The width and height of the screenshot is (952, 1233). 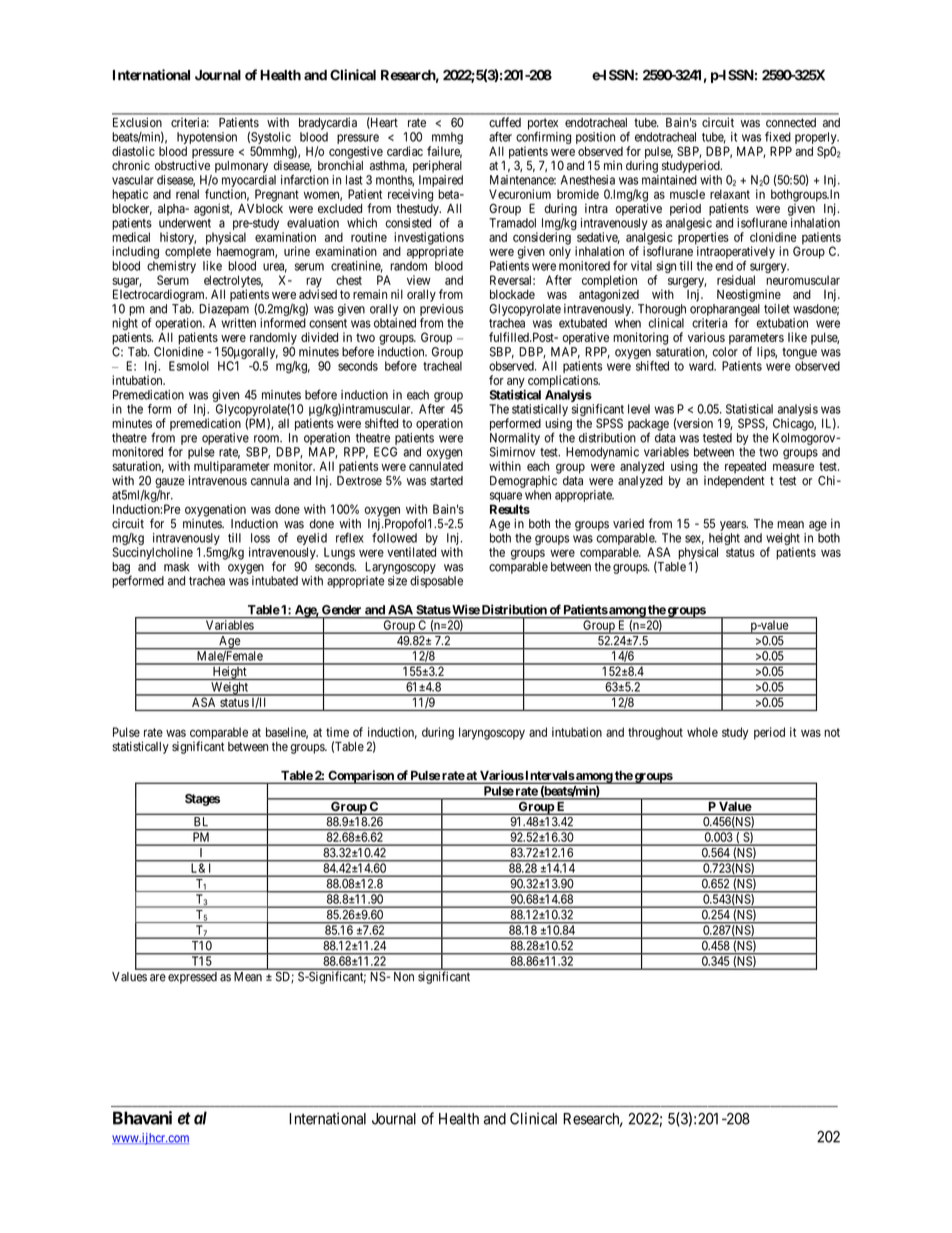 I want to click on started, so click(x=446, y=481).
